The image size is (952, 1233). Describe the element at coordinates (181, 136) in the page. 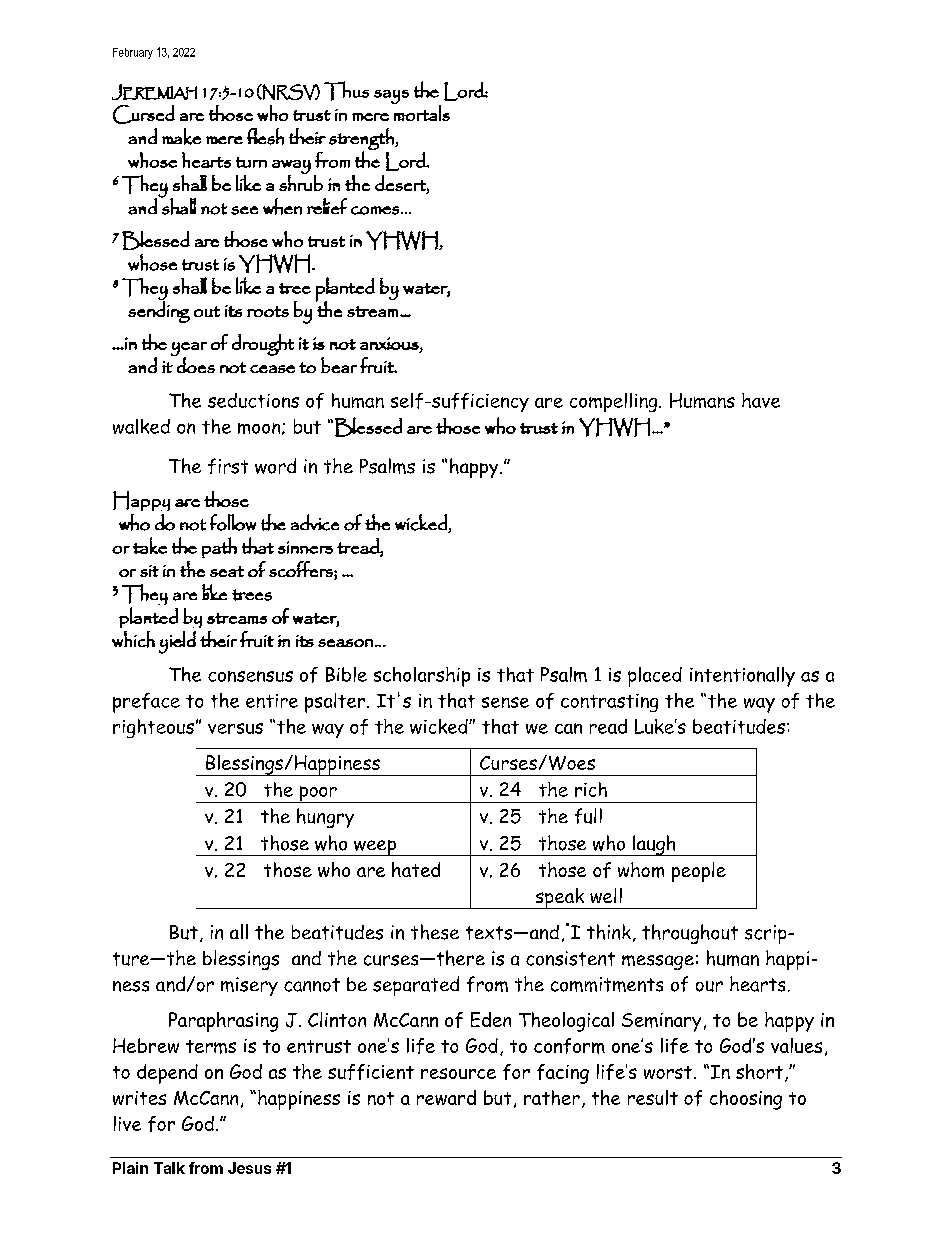

I see `make` at that location.
